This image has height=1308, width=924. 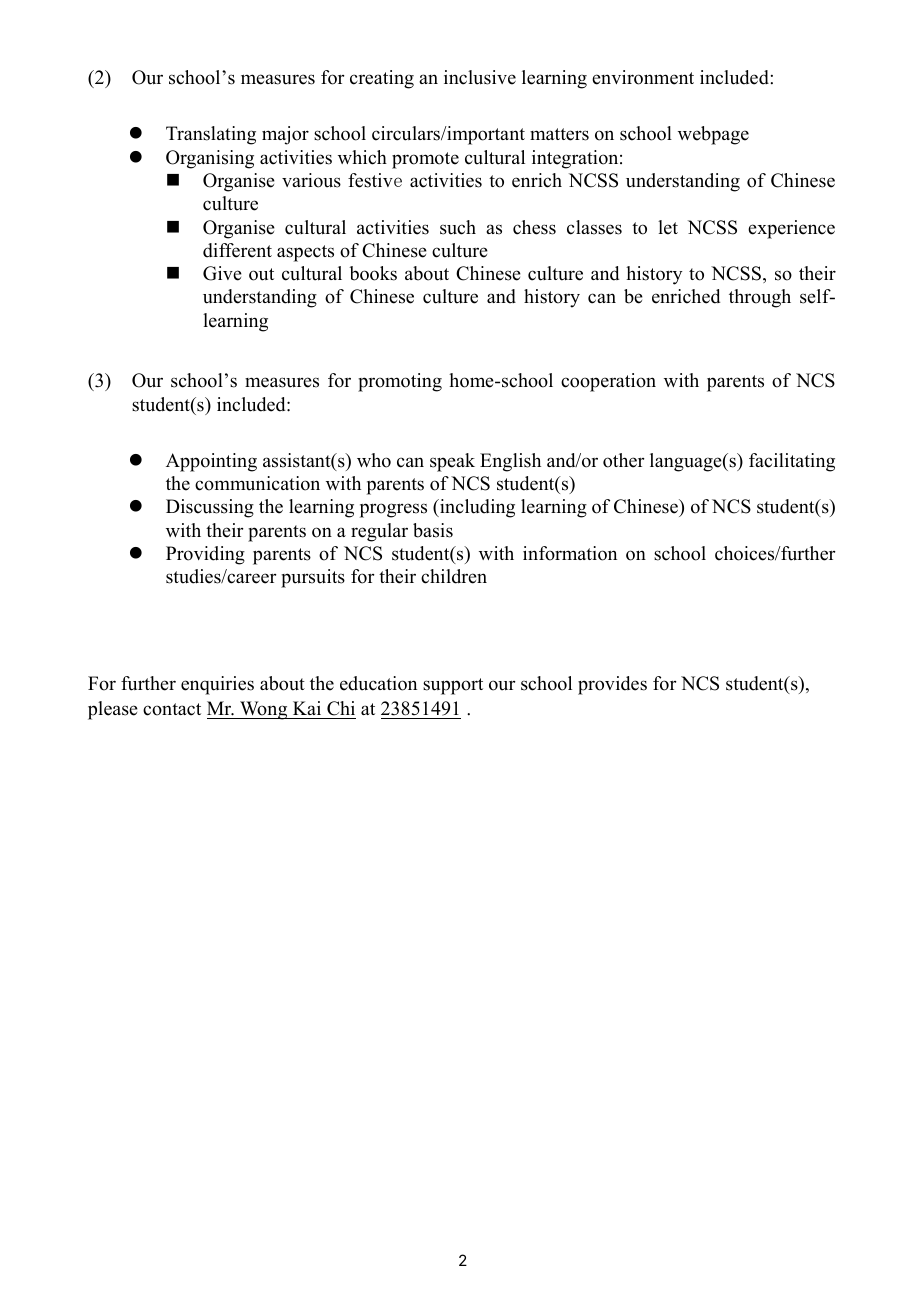 What do you see at coordinates (217, 685) in the image?
I see `enquiries` at bounding box center [217, 685].
